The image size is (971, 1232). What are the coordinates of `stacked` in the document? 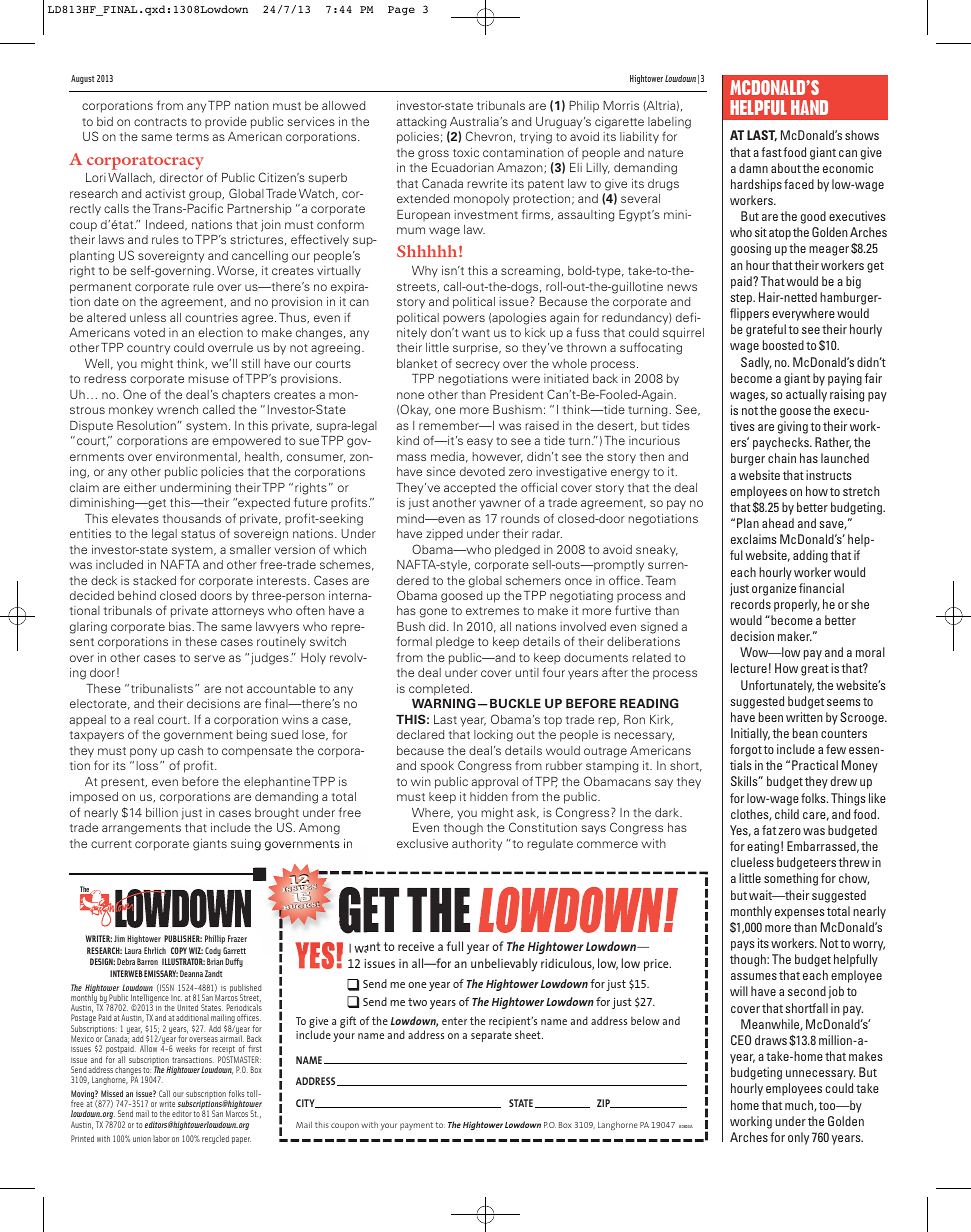 It's located at (154, 580).
